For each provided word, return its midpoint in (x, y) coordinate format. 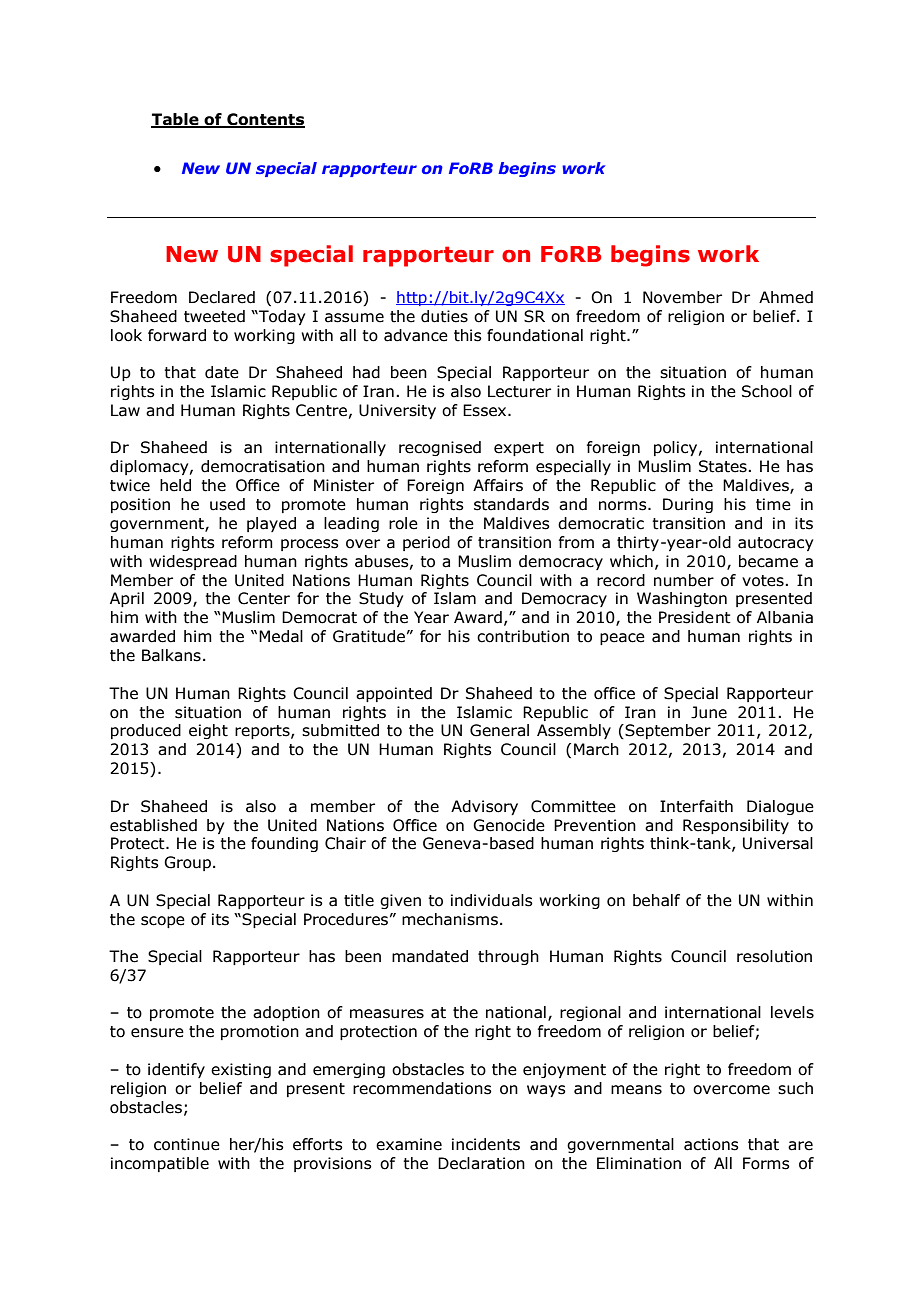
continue (187, 1144)
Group (187, 863)
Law (125, 410)
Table (176, 120)
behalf (656, 900)
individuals (492, 900)
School (767, 391)
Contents (265, 120)
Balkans (171, 655)
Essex (486, 410)
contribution (523, 636)
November (682, 297)
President (695, 617)
